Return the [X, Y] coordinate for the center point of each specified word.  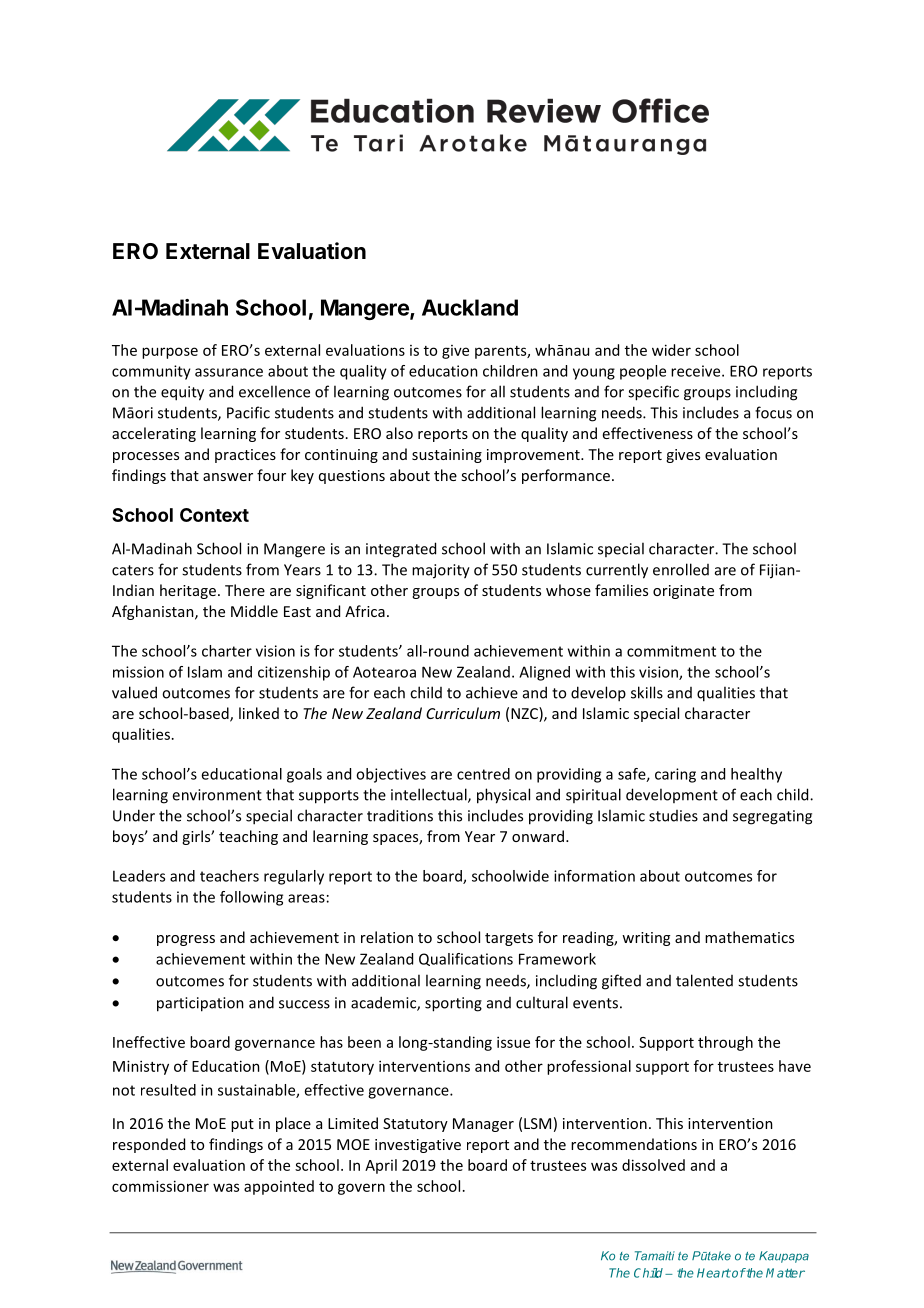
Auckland [470, 307]
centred [483, 774]
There [245, 590]
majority [441, 571]
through [725, 1043]
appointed [279, 1187]
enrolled [681, 569]
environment [217, 795]
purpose [170, 353]
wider [671, 350]
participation [200, 1004]
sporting [453, 1004]
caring [675, 775]
